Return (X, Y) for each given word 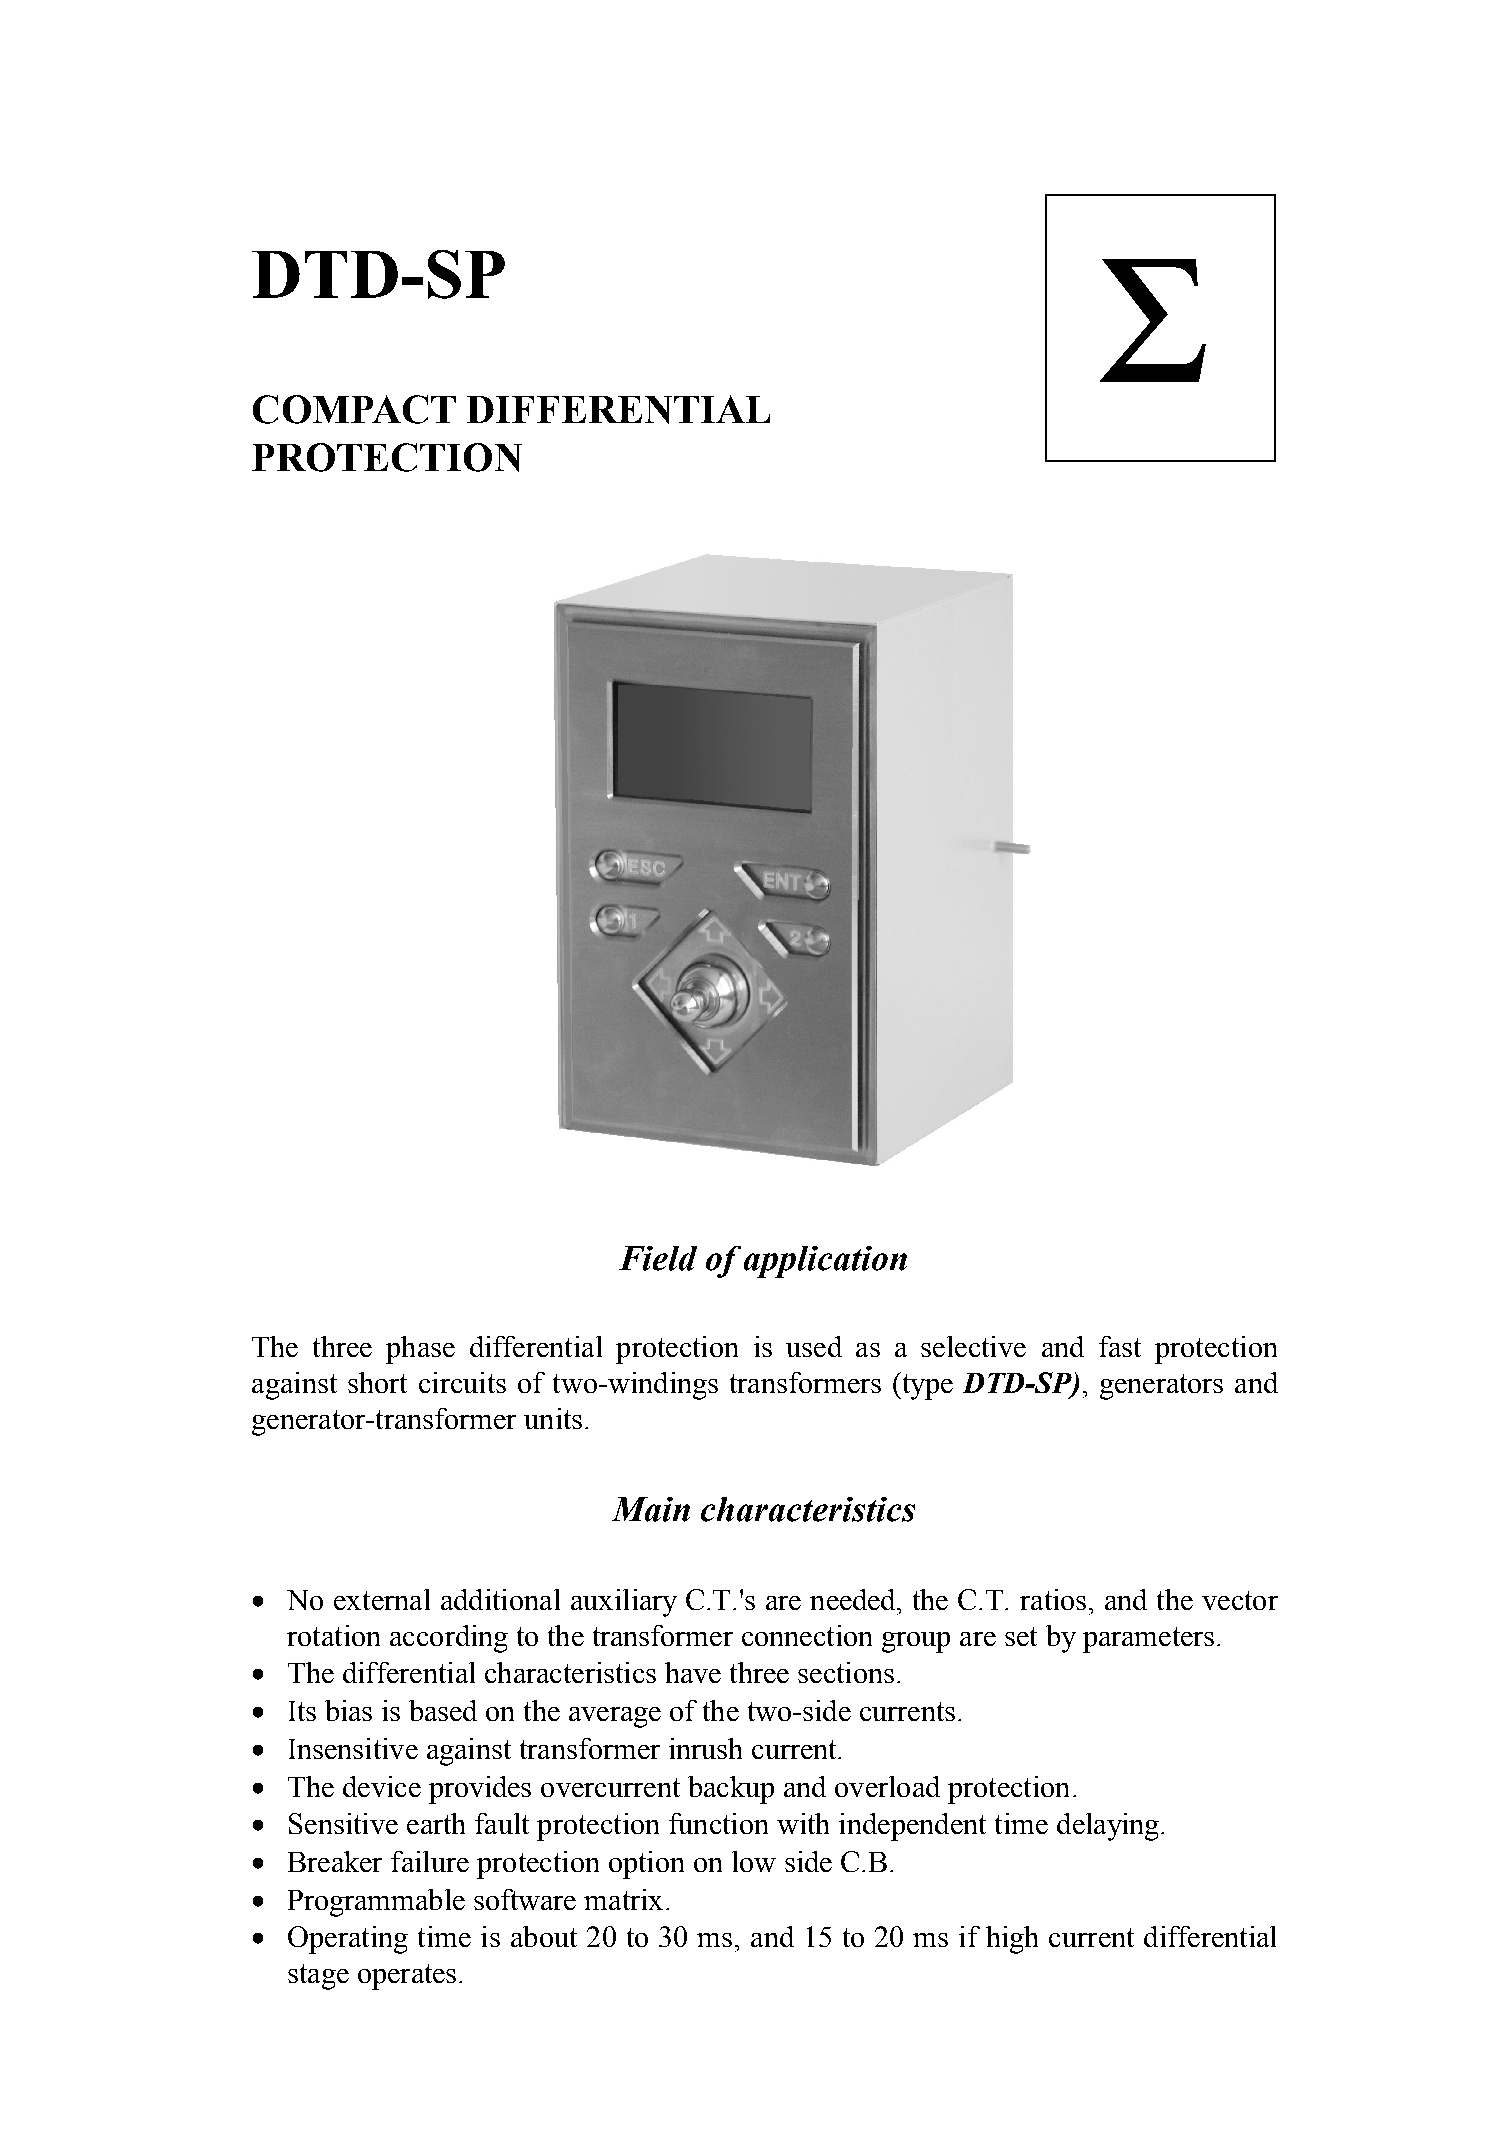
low (754, 1861)
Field (658, 1258)
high (1012, 1940)
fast (1120, 1346)
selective (973, 1346)
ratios (1055, 1599)
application (825, 1262)
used (814, 1346)
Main (651, 1509)
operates (407, 1977)
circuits (462, 1382)
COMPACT (354, 409)
